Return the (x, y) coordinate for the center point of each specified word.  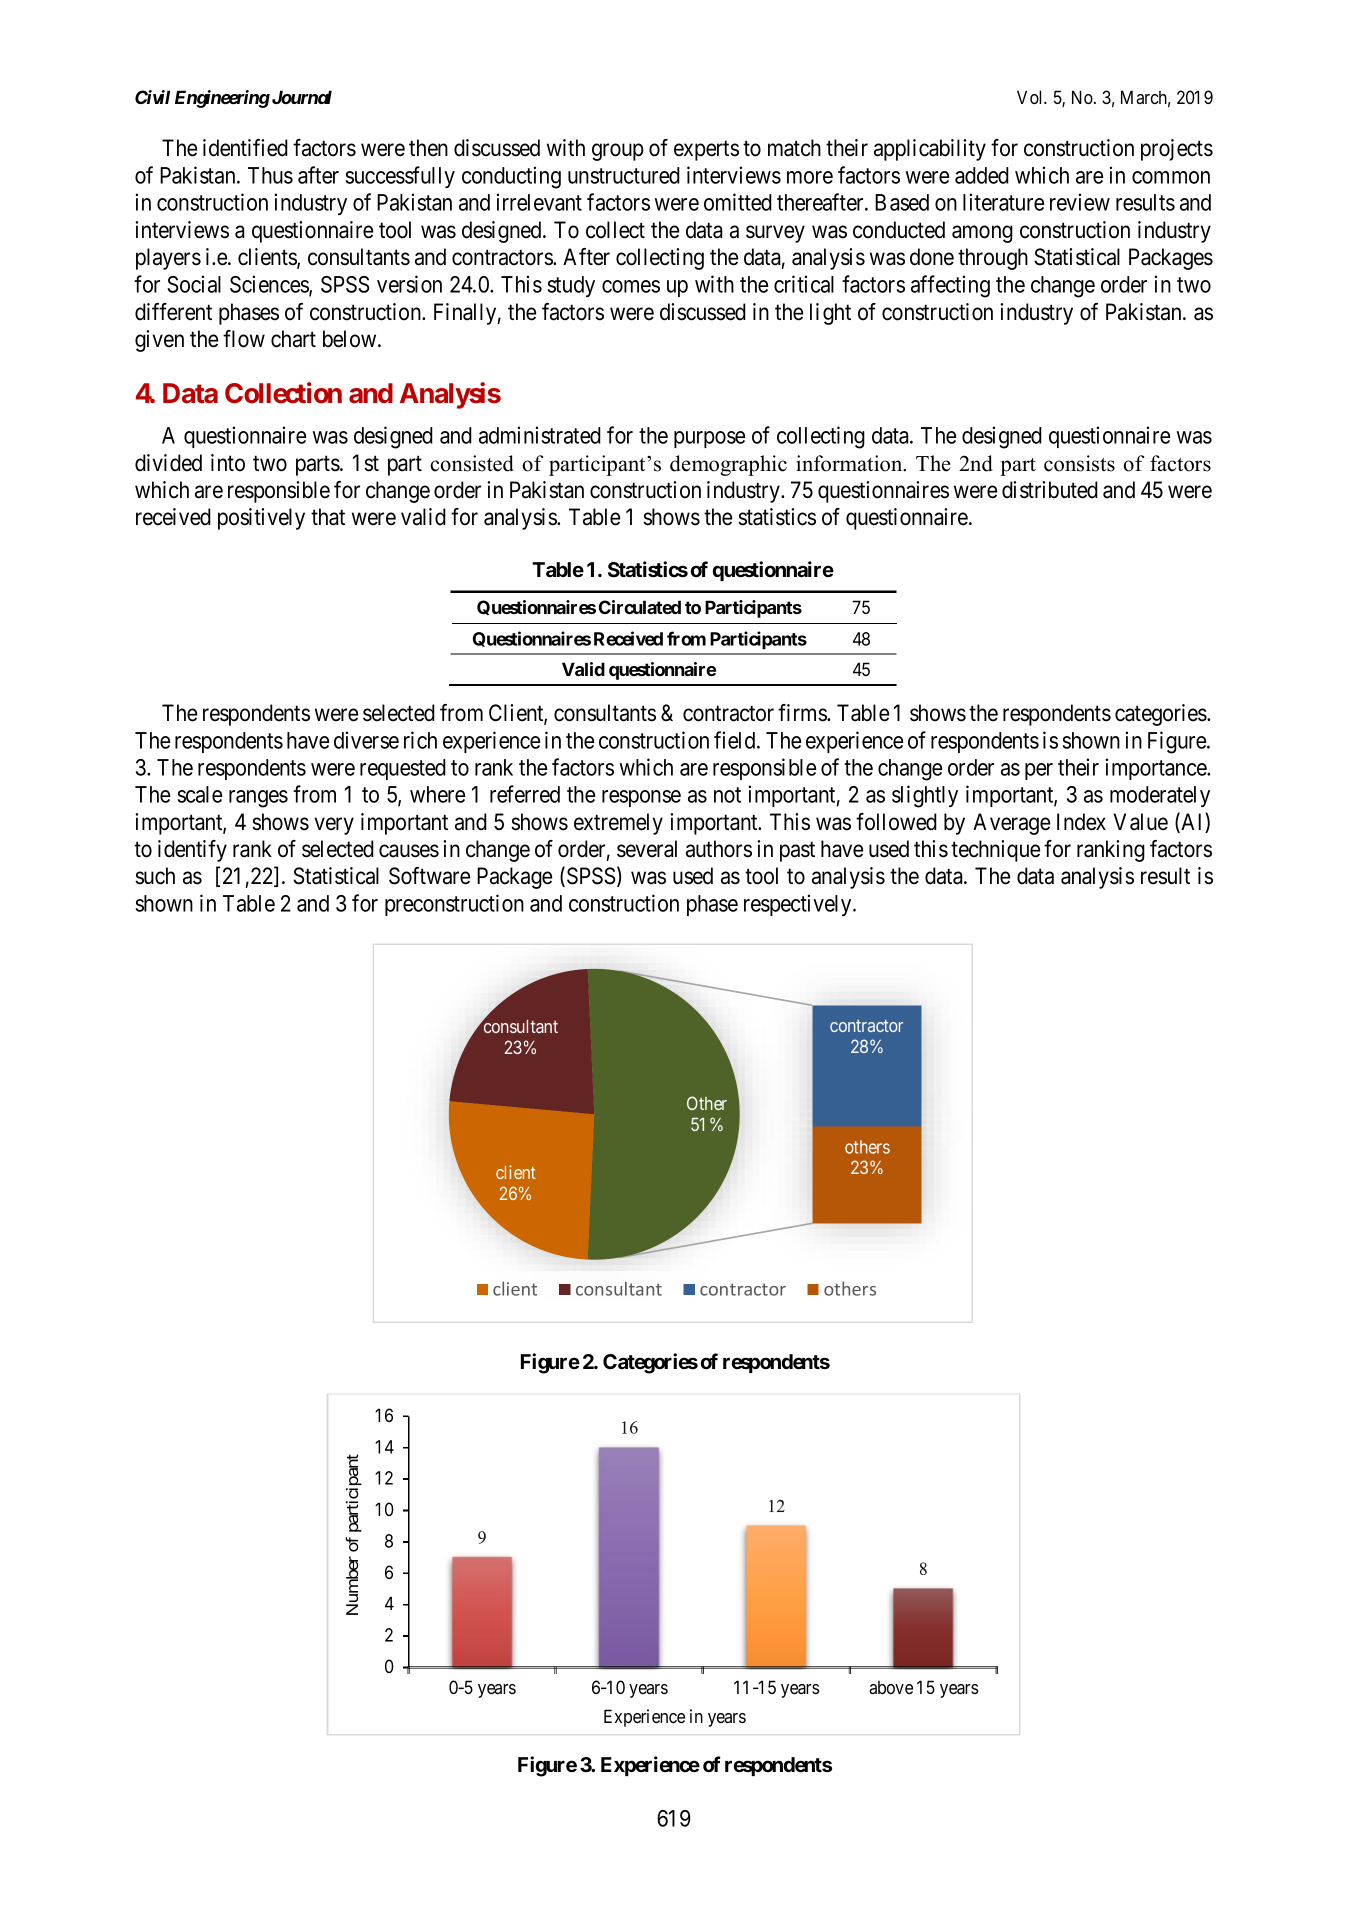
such (155, 876)
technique (995, 851)
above (891, 1687)
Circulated (640, 607)
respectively (799, 905)
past (797, 852)
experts (706, 151)
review (1080, 202)
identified (245, 148)
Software (429, 876)
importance (1157, 769)
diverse (366, 740)
